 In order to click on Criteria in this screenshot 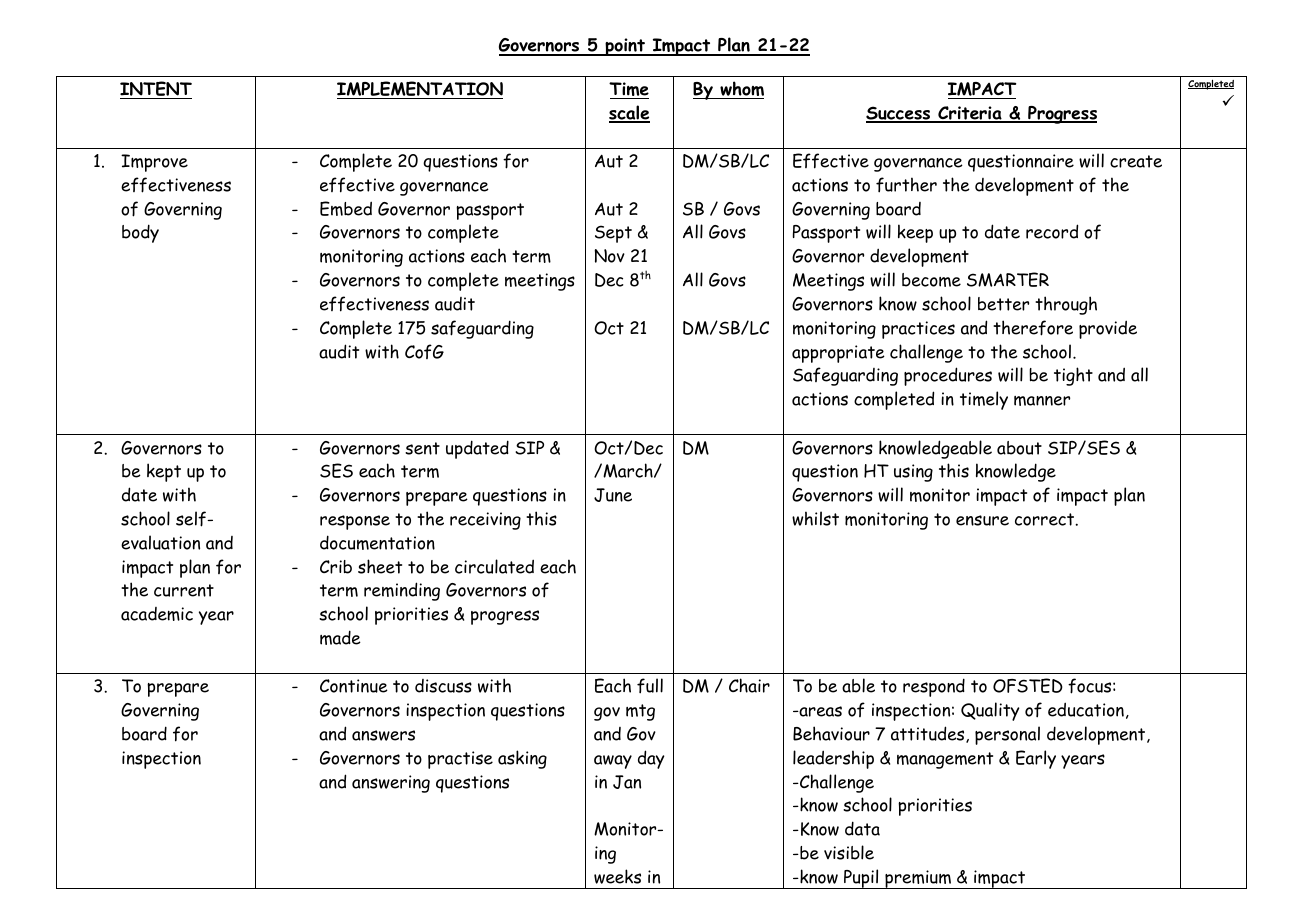, I will do `click(970, 114)`.
